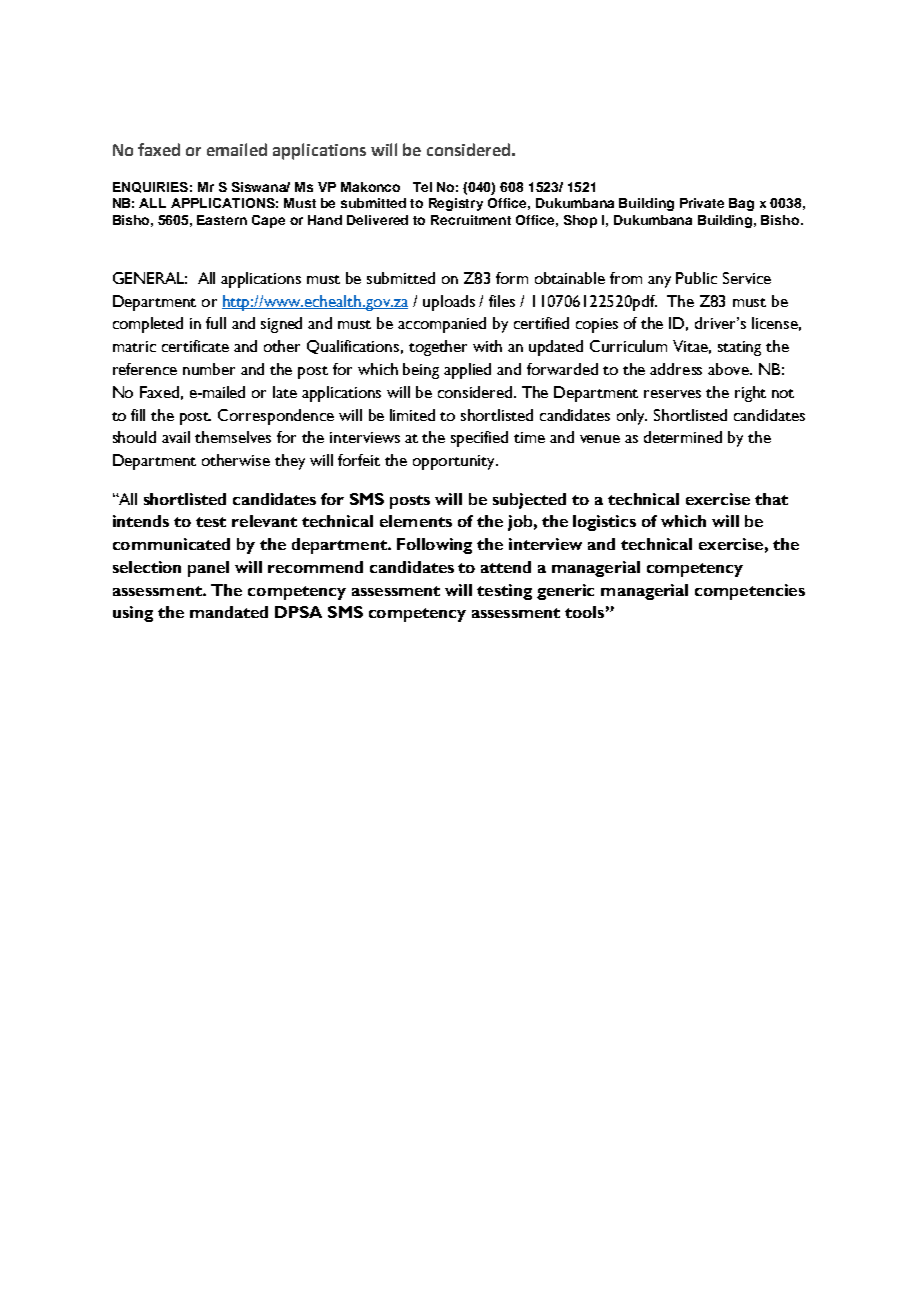  I want to click on above, so click(730, 369).
